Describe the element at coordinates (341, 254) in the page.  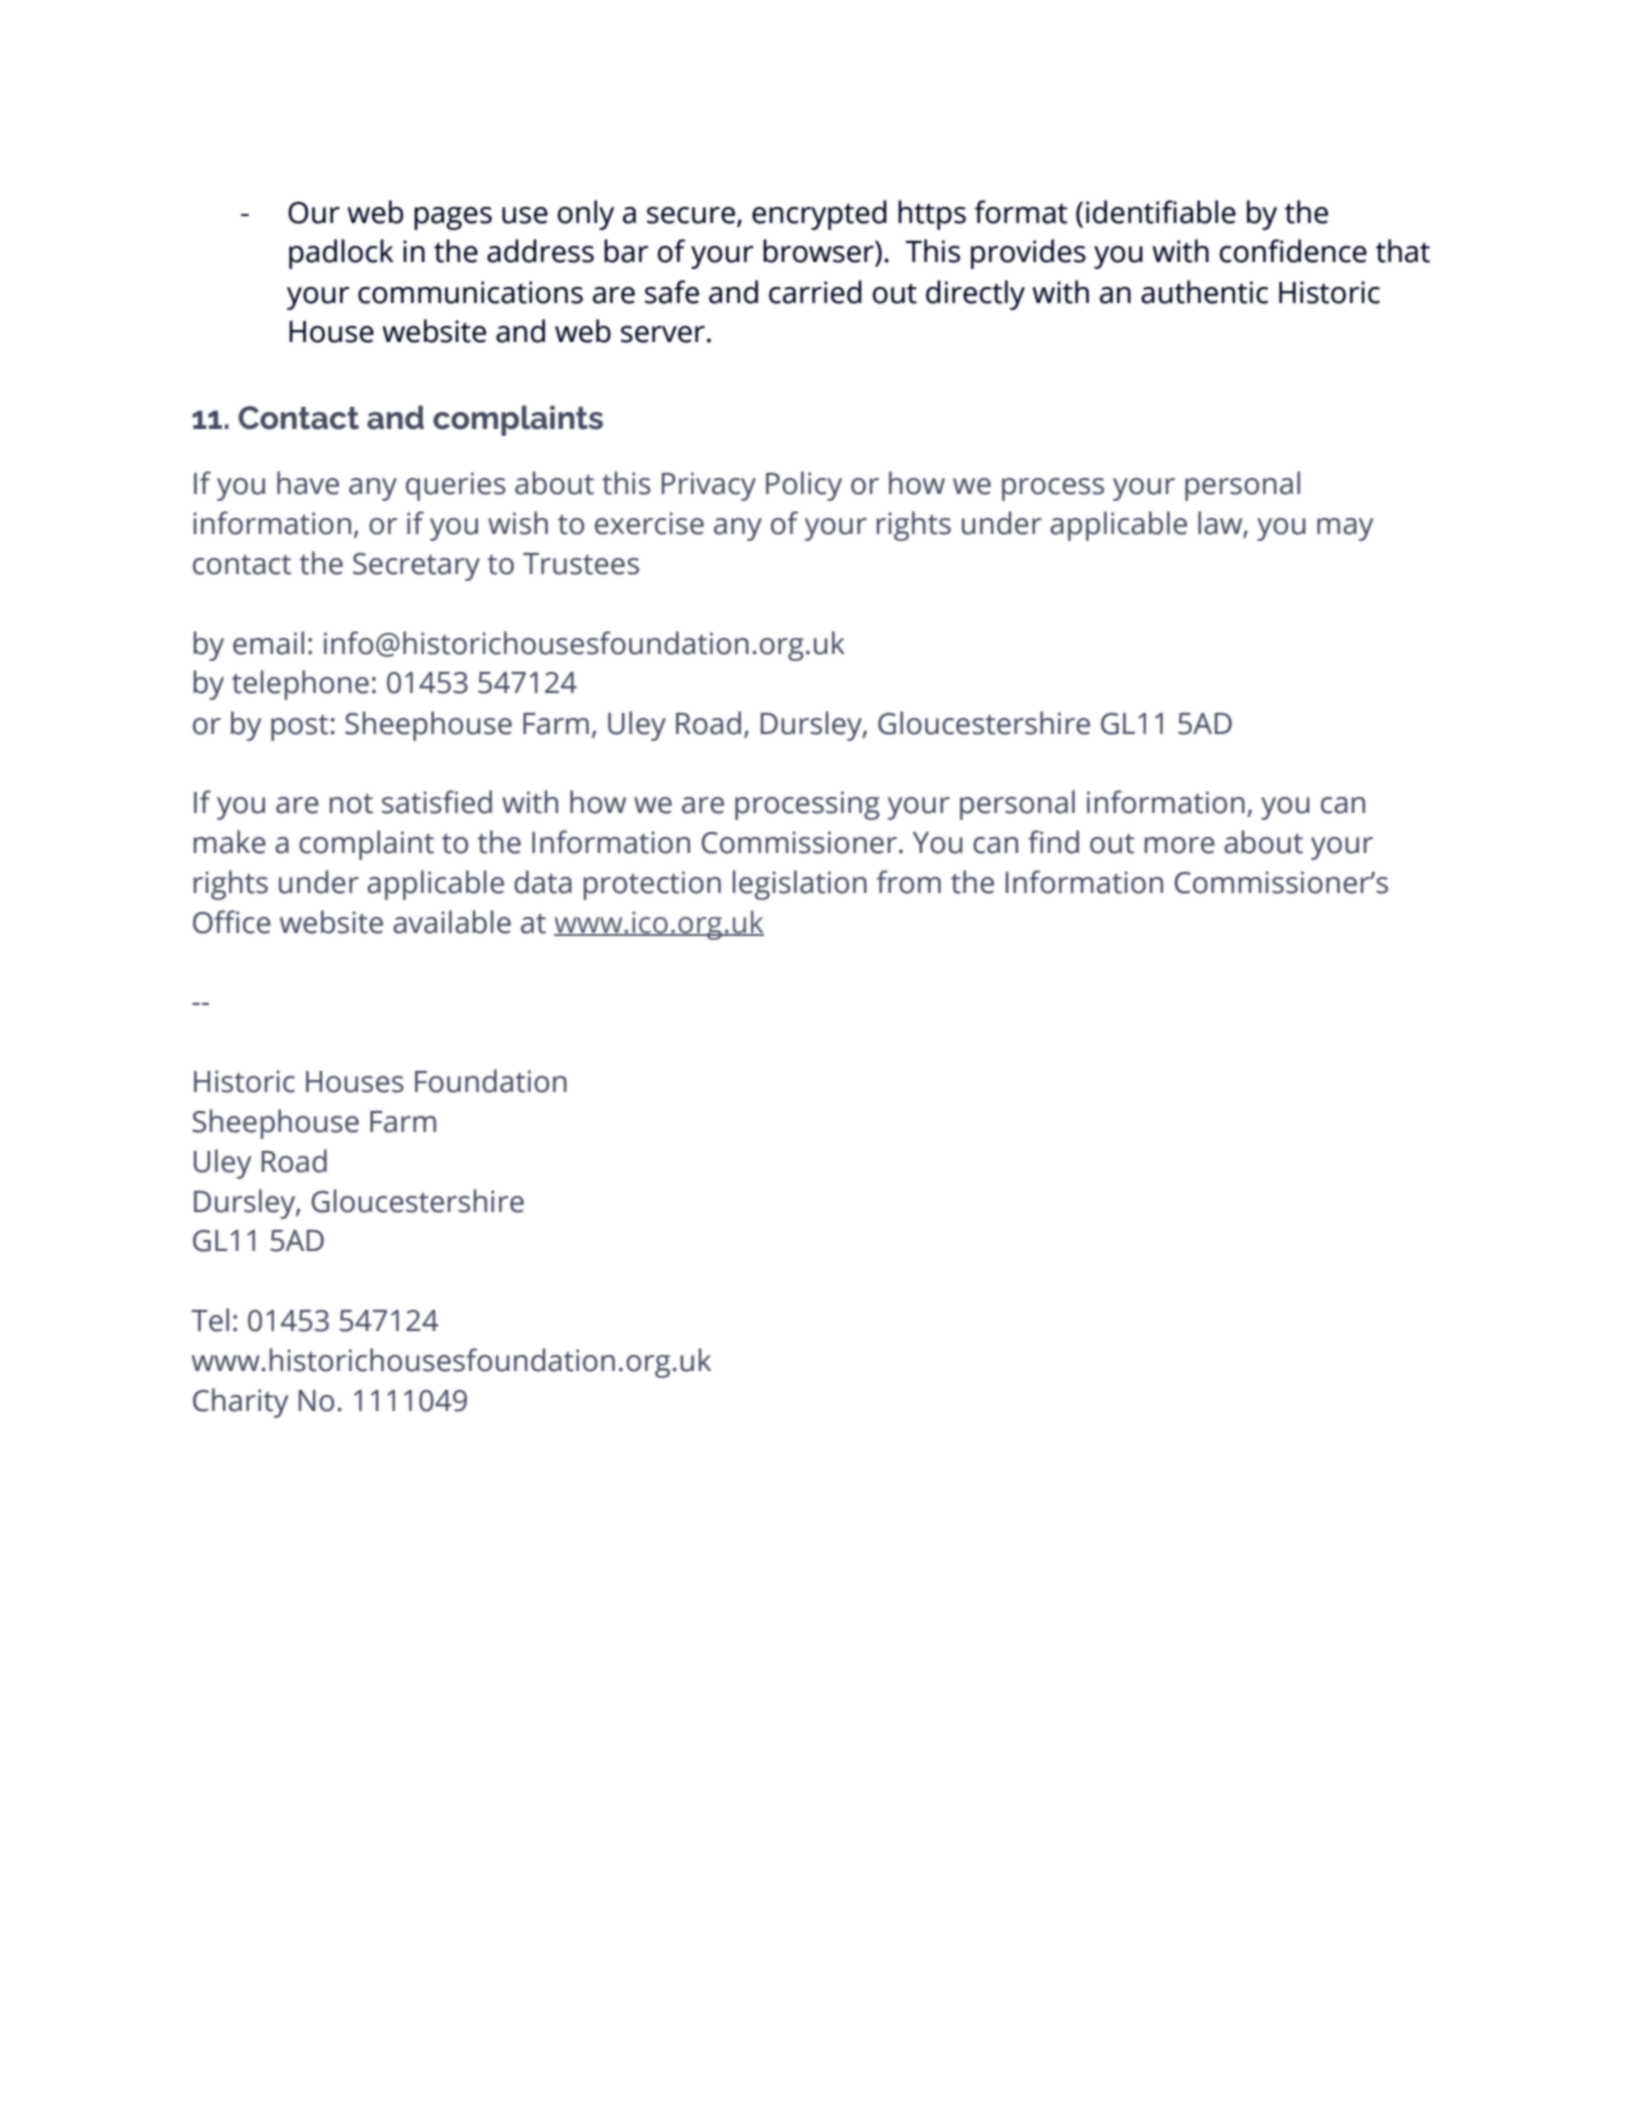
I see `padlock` at that location.
